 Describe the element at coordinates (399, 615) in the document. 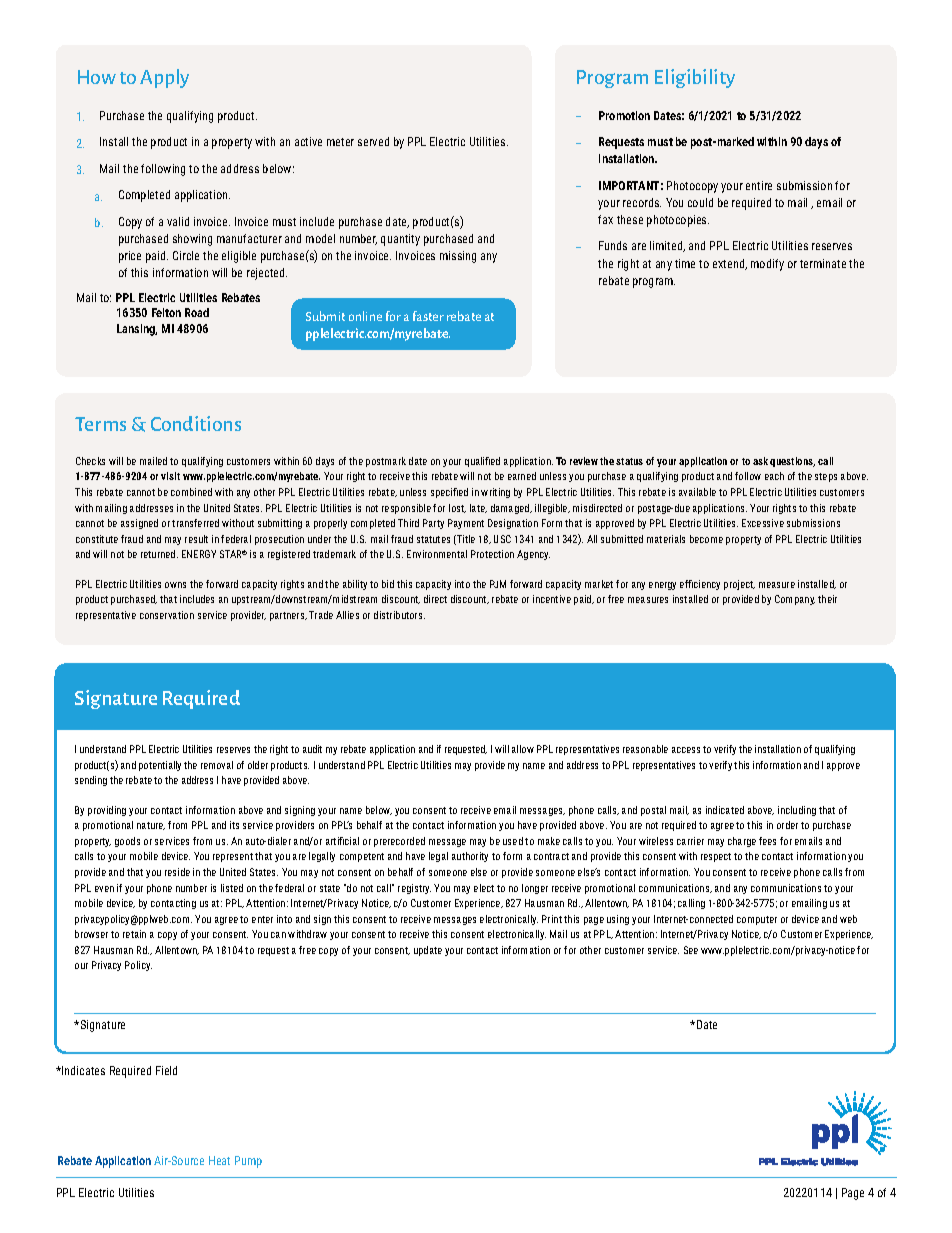

I see `distributors` at that location.
